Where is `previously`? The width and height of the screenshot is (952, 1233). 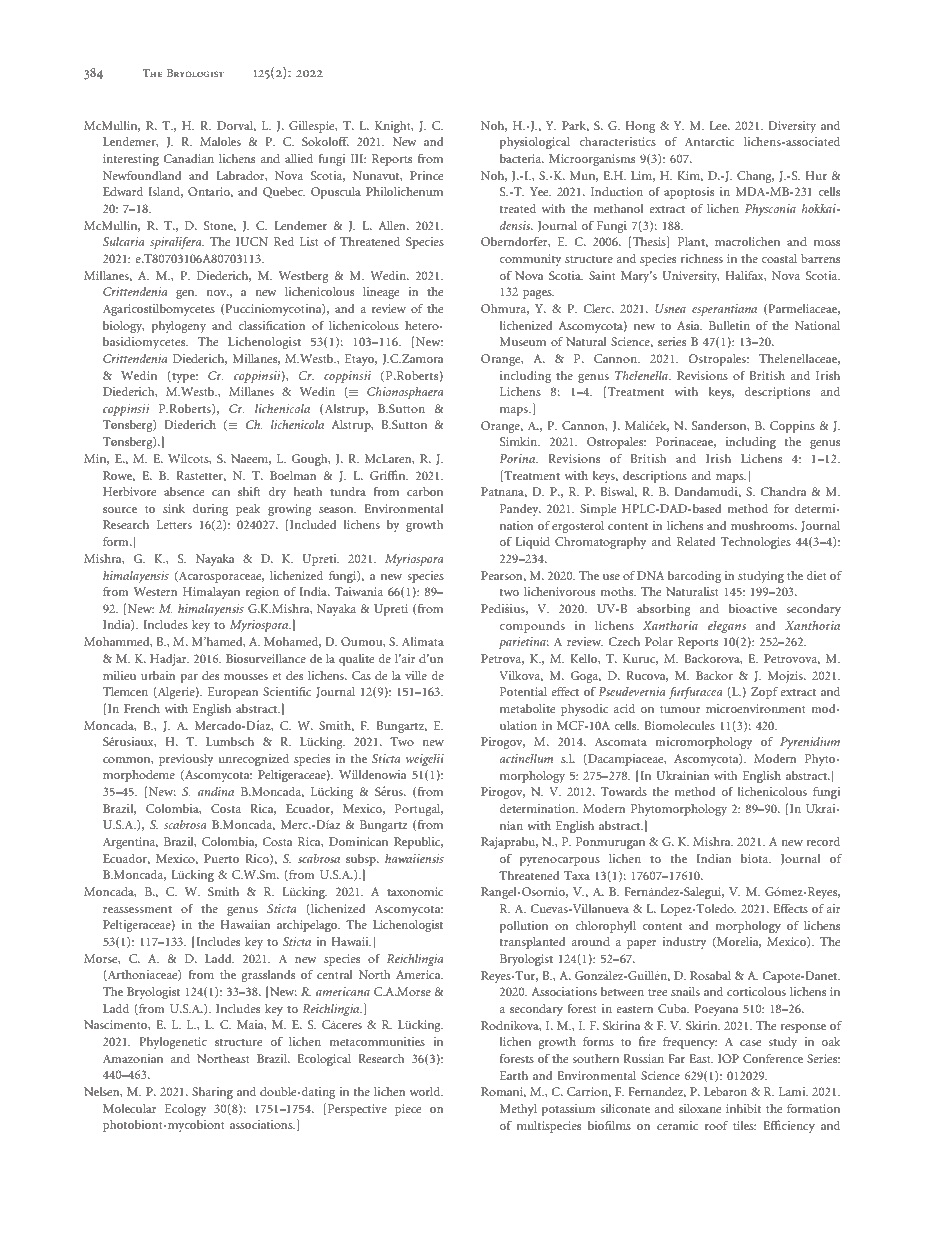 previously is located at coordinates (186, 760).
